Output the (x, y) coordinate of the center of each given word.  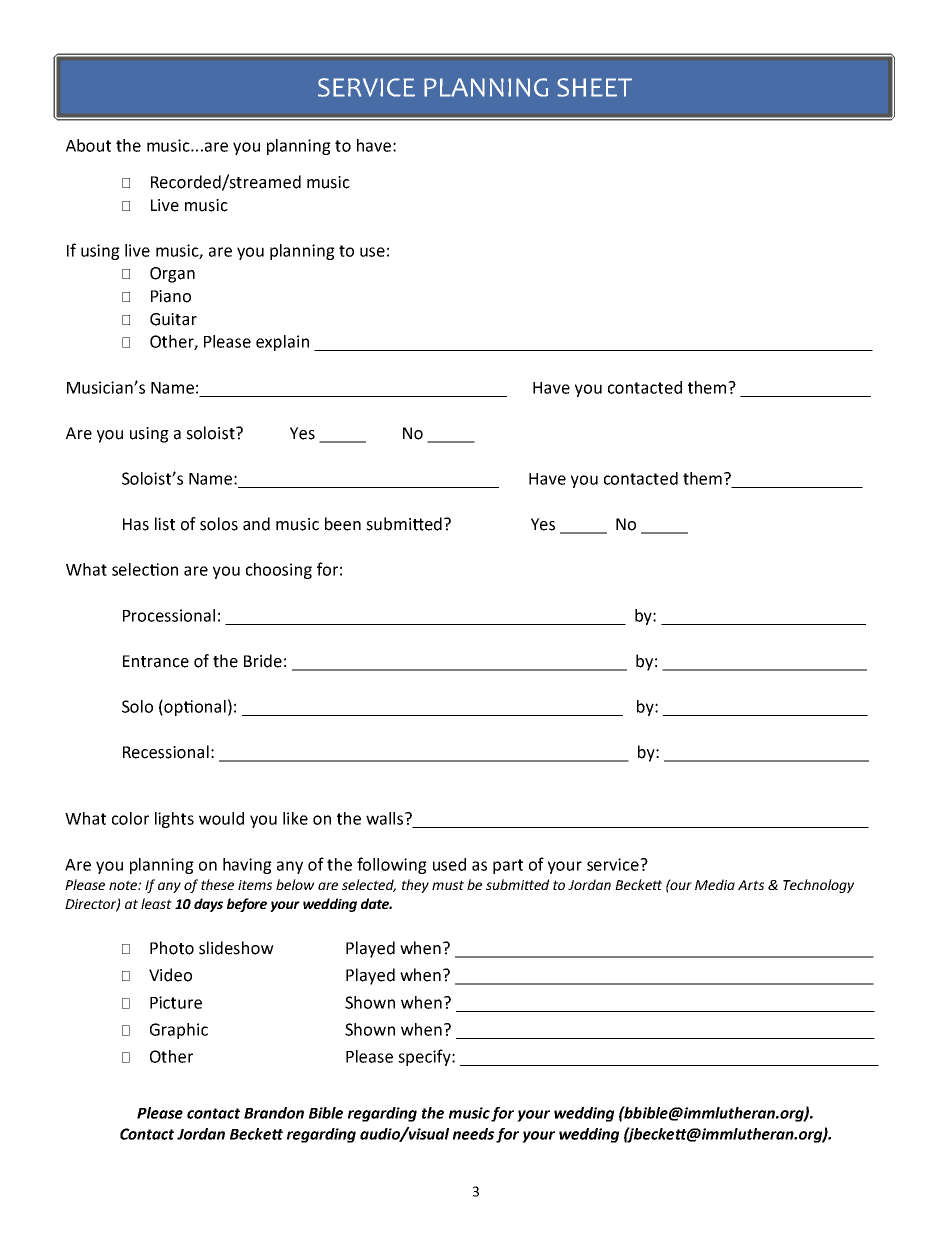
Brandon (274, 1113)
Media (715, 884)
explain (282, 343)
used (449, 864)
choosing (279, 571)
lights (174, 820)
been (343, 524)
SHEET (594, 87)
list (165, 524)
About (88, 145)
